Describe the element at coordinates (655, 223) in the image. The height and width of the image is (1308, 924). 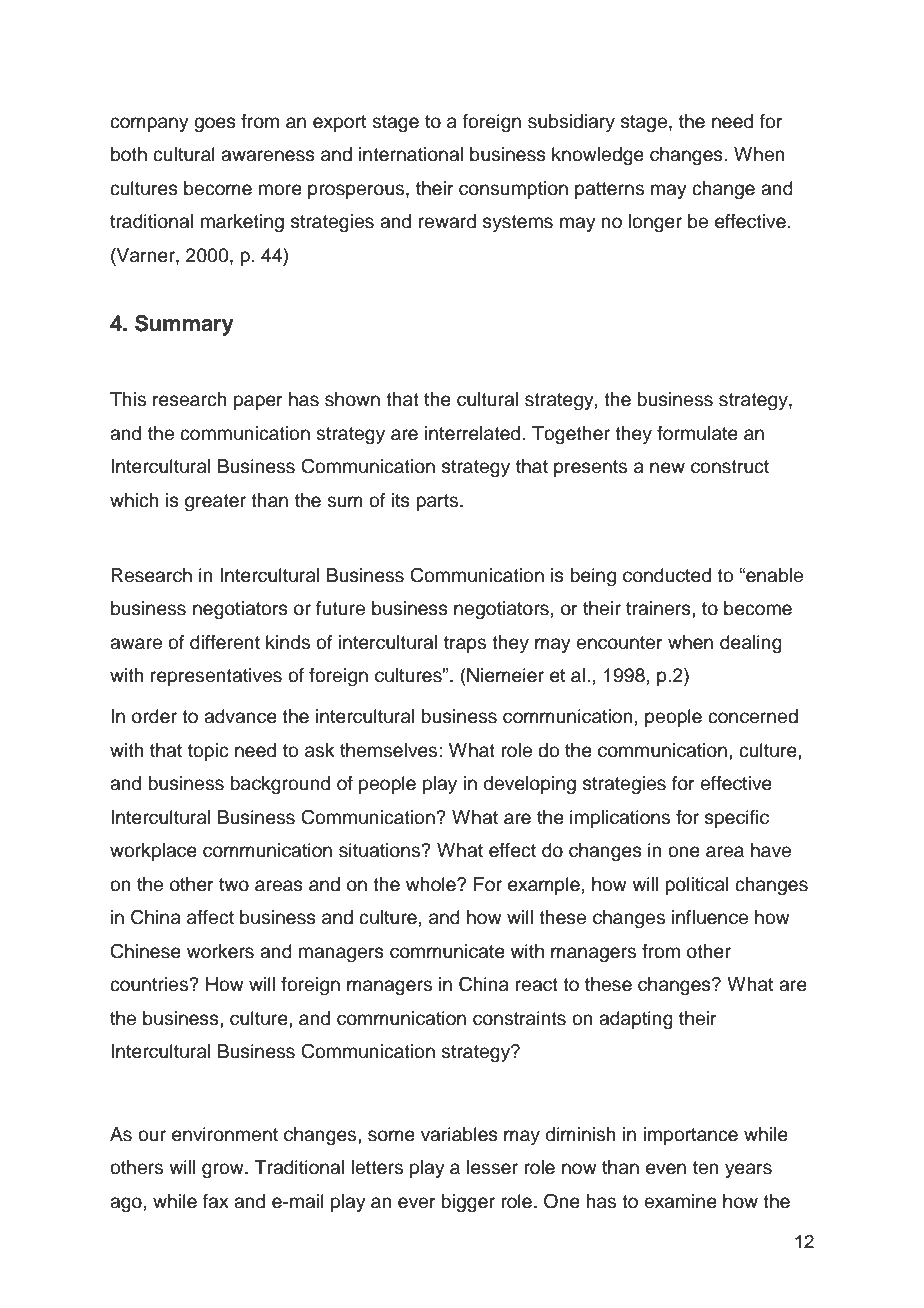
I see `longer` at that location.
